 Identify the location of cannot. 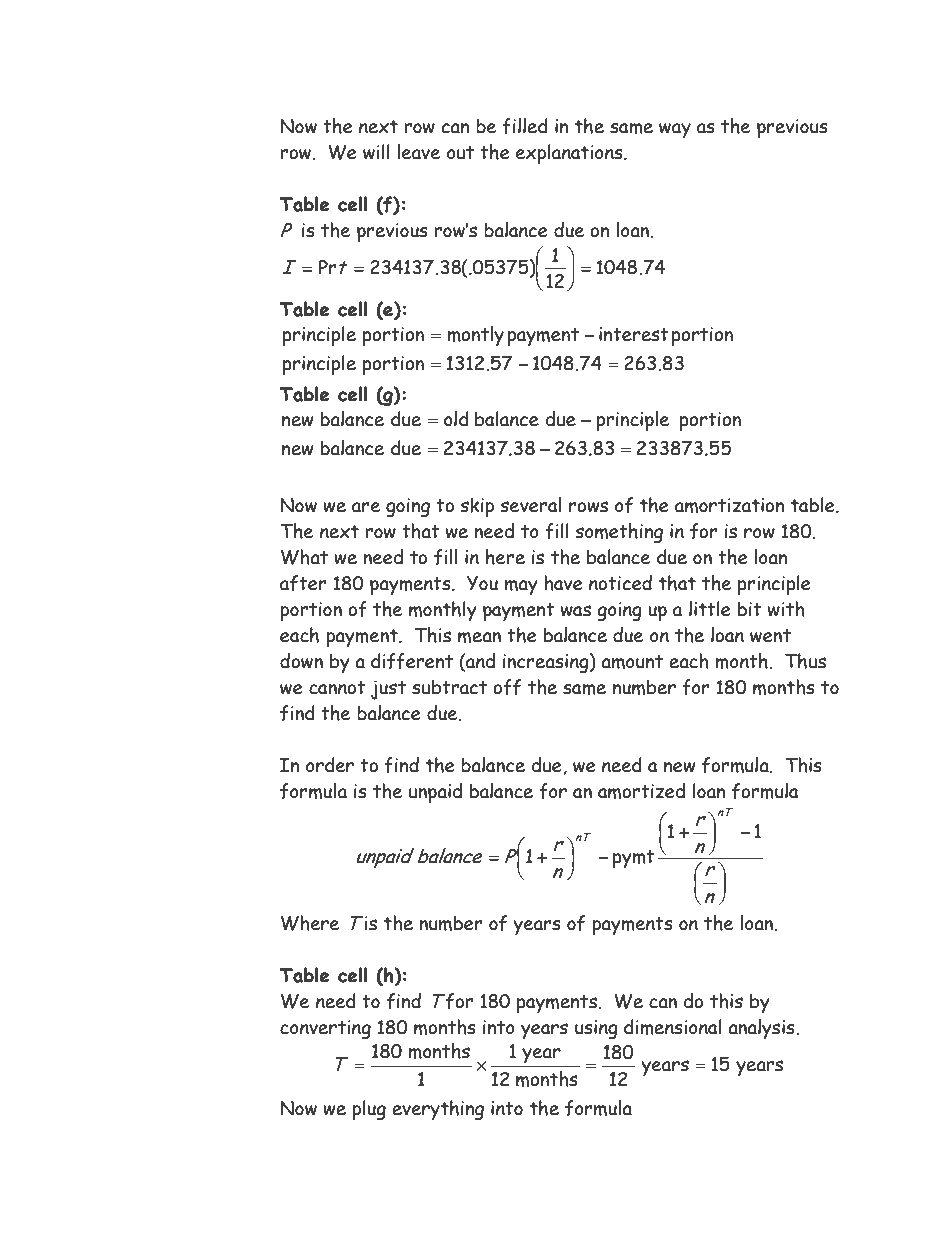
(337, 688).
